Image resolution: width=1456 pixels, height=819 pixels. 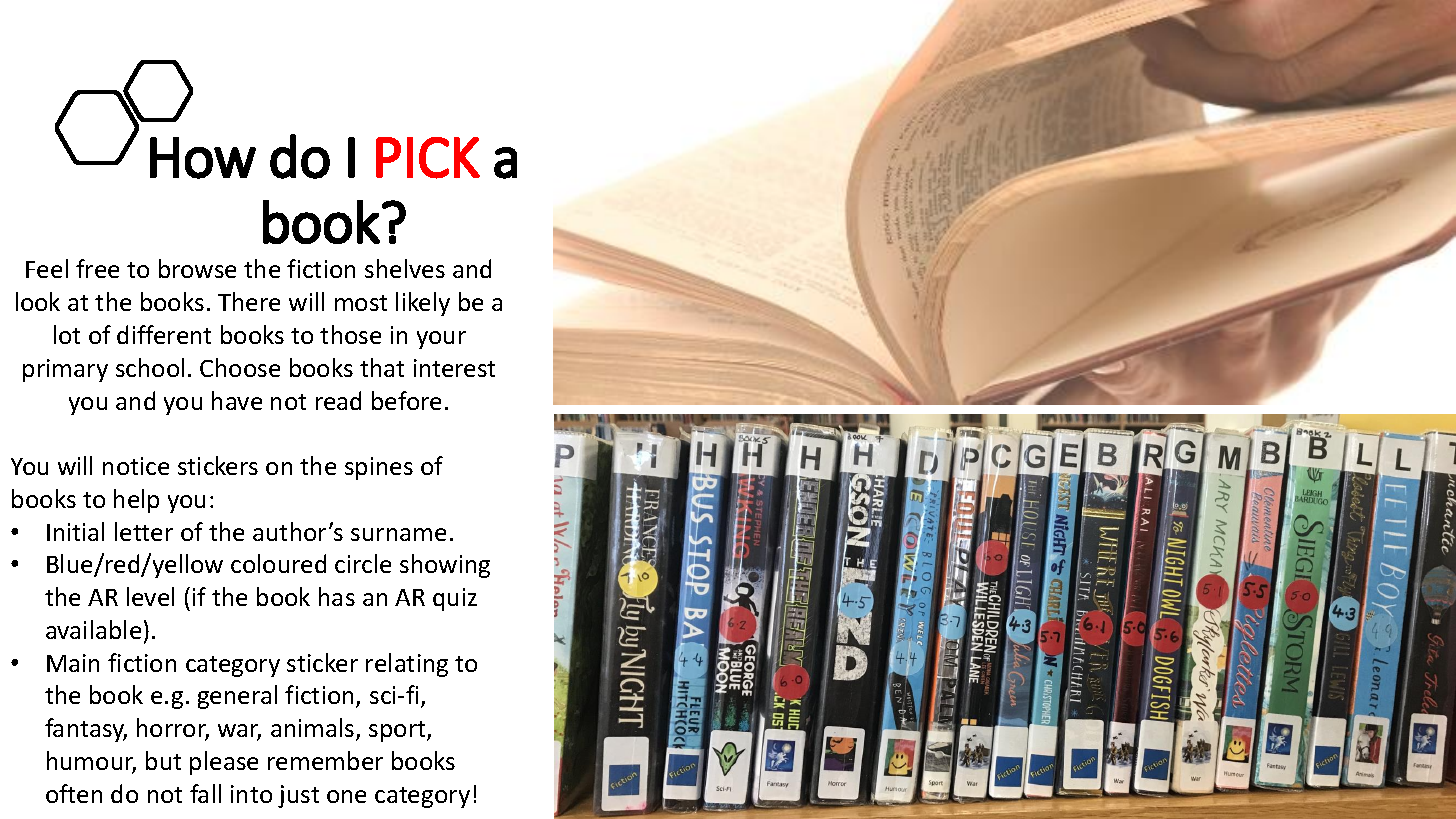 I want to click on PICK, so click(x=428, y=158).
